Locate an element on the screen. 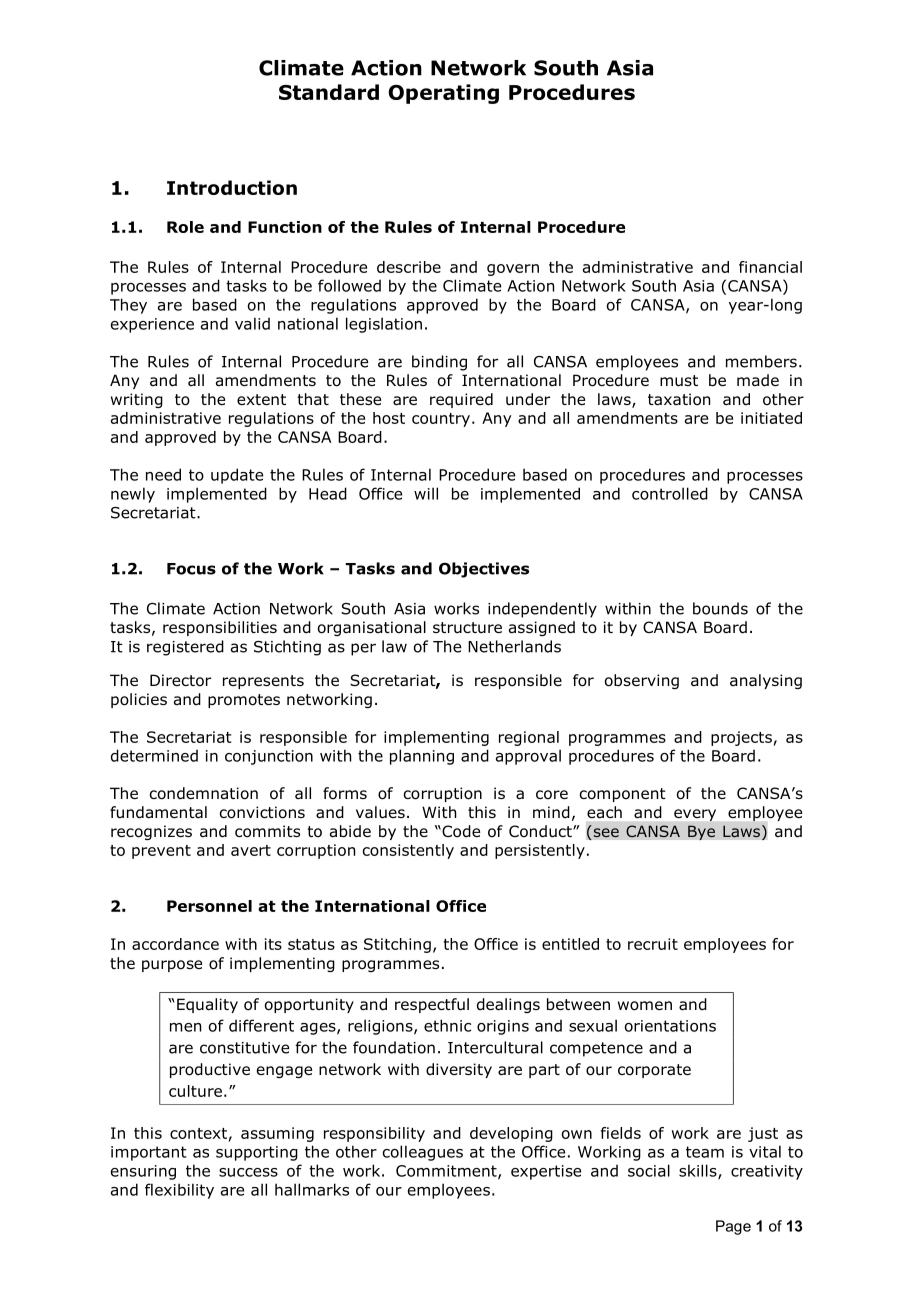 The image size is (924, 1308). Operating is located at coordinates (443, 94).
